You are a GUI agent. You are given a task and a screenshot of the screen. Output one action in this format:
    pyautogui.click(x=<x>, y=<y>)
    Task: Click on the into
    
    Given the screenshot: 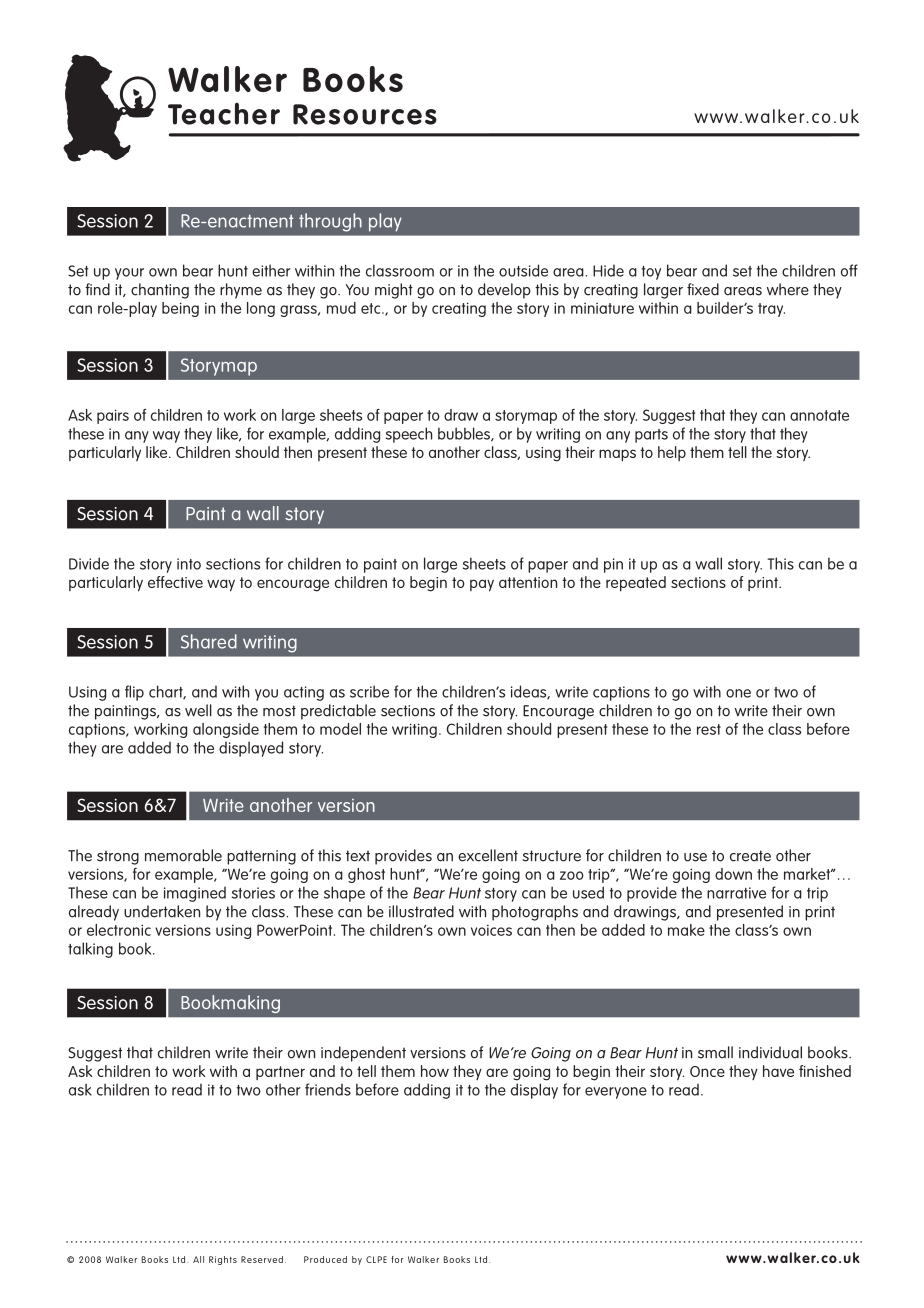 What is the action you would take?
    pyautogui.click(x=189, y=564)
